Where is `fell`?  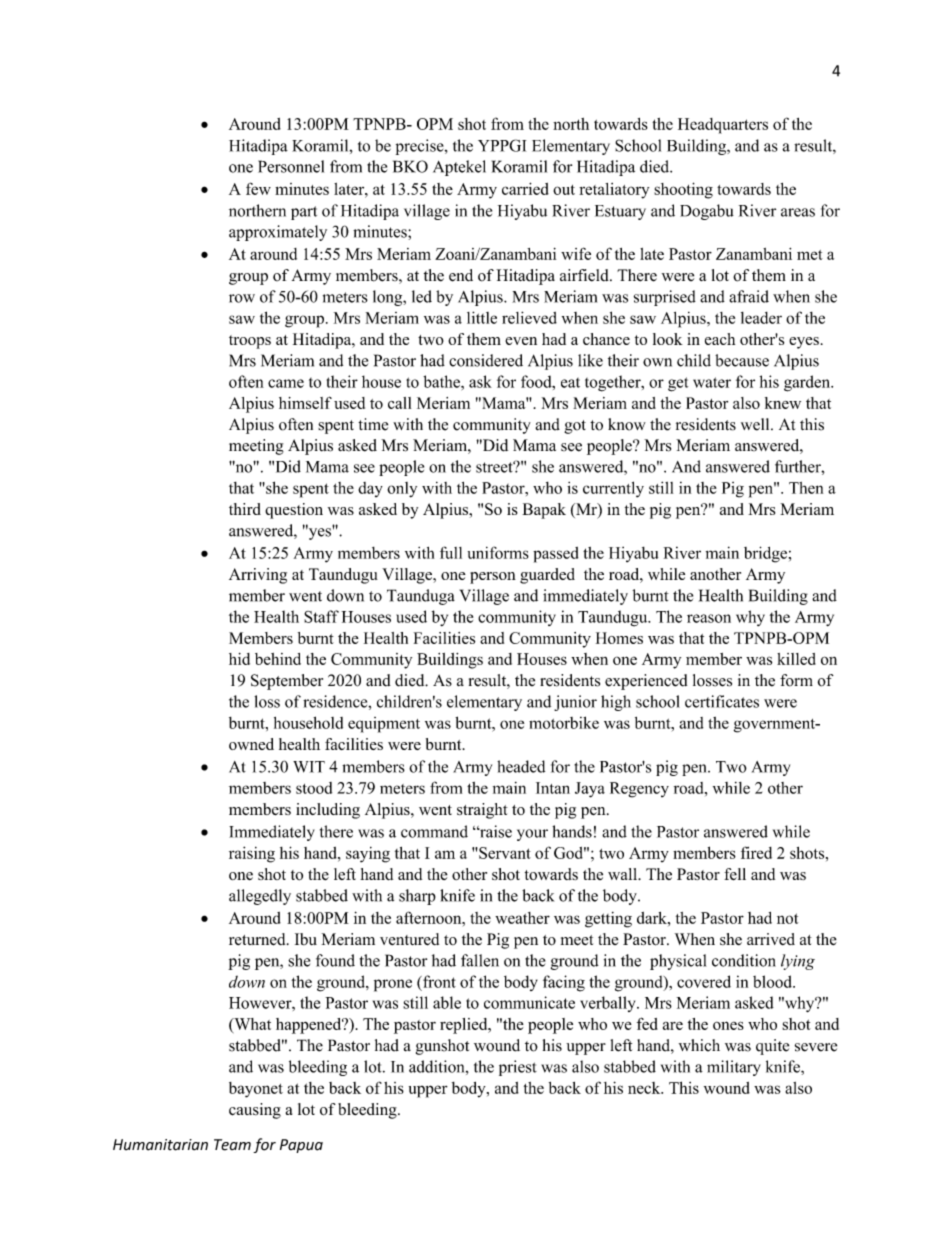
fell is located at coordinates (735, 874).
